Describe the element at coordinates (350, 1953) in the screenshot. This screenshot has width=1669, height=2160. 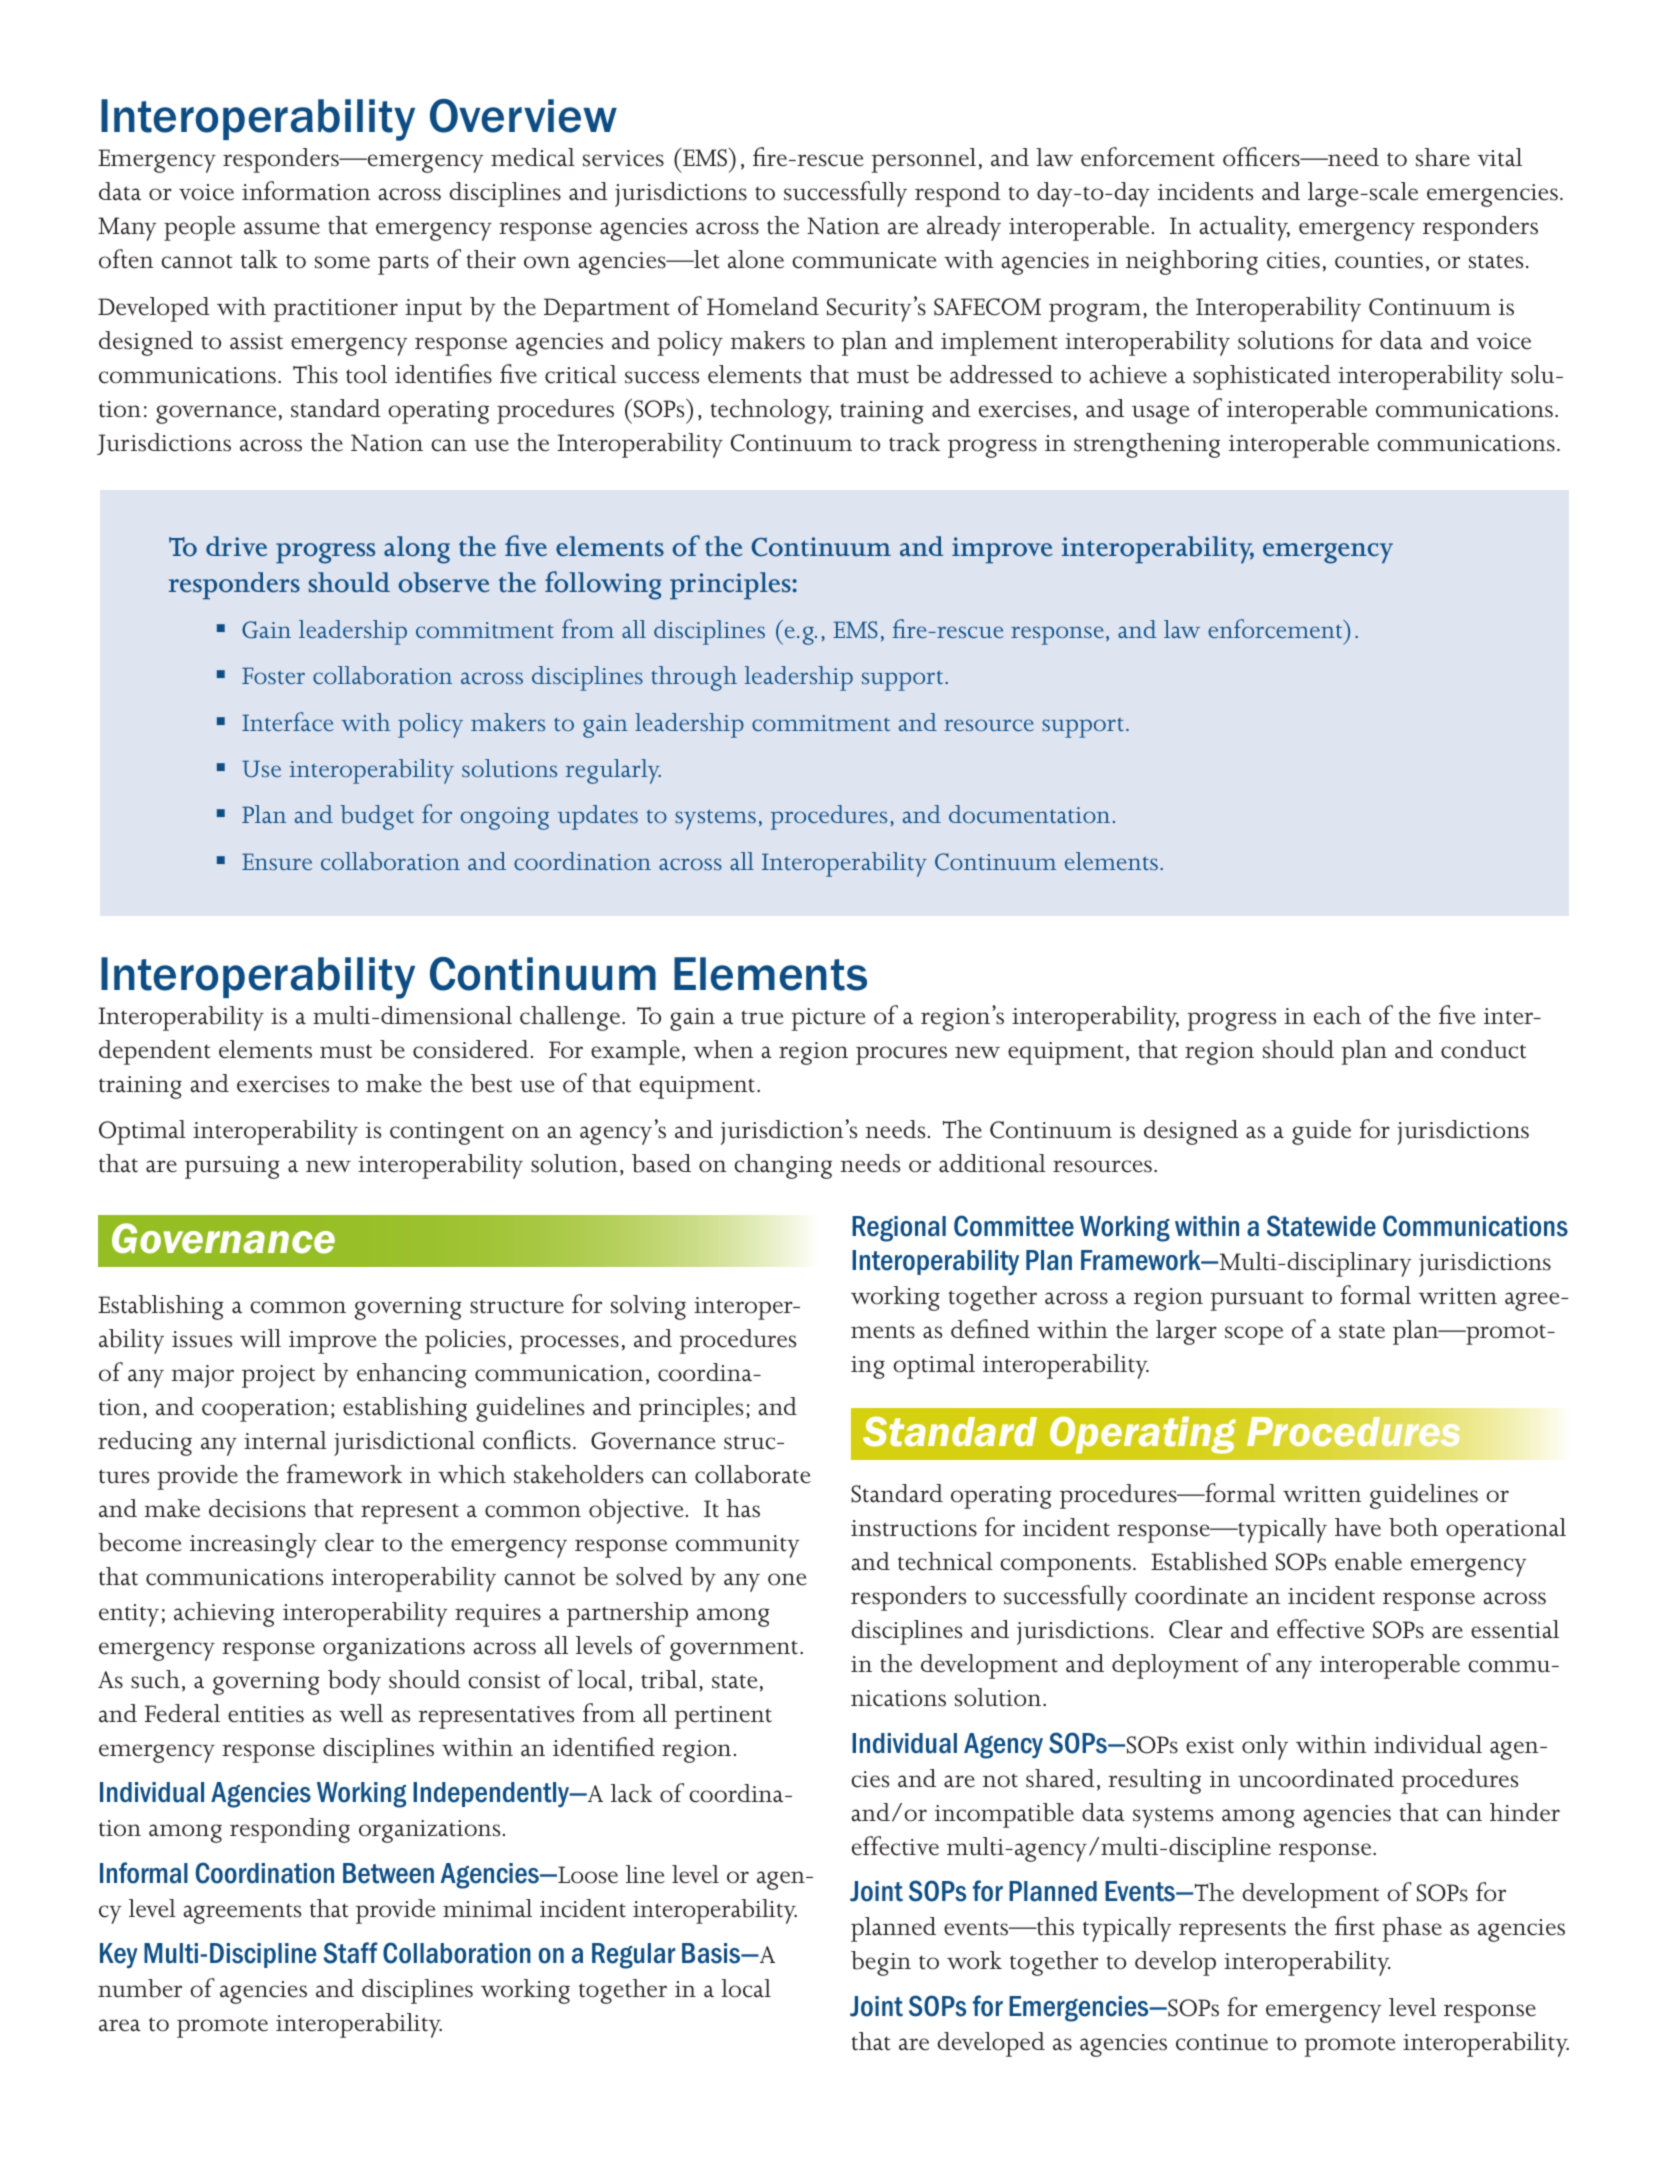
I see `Staff` at that location.
